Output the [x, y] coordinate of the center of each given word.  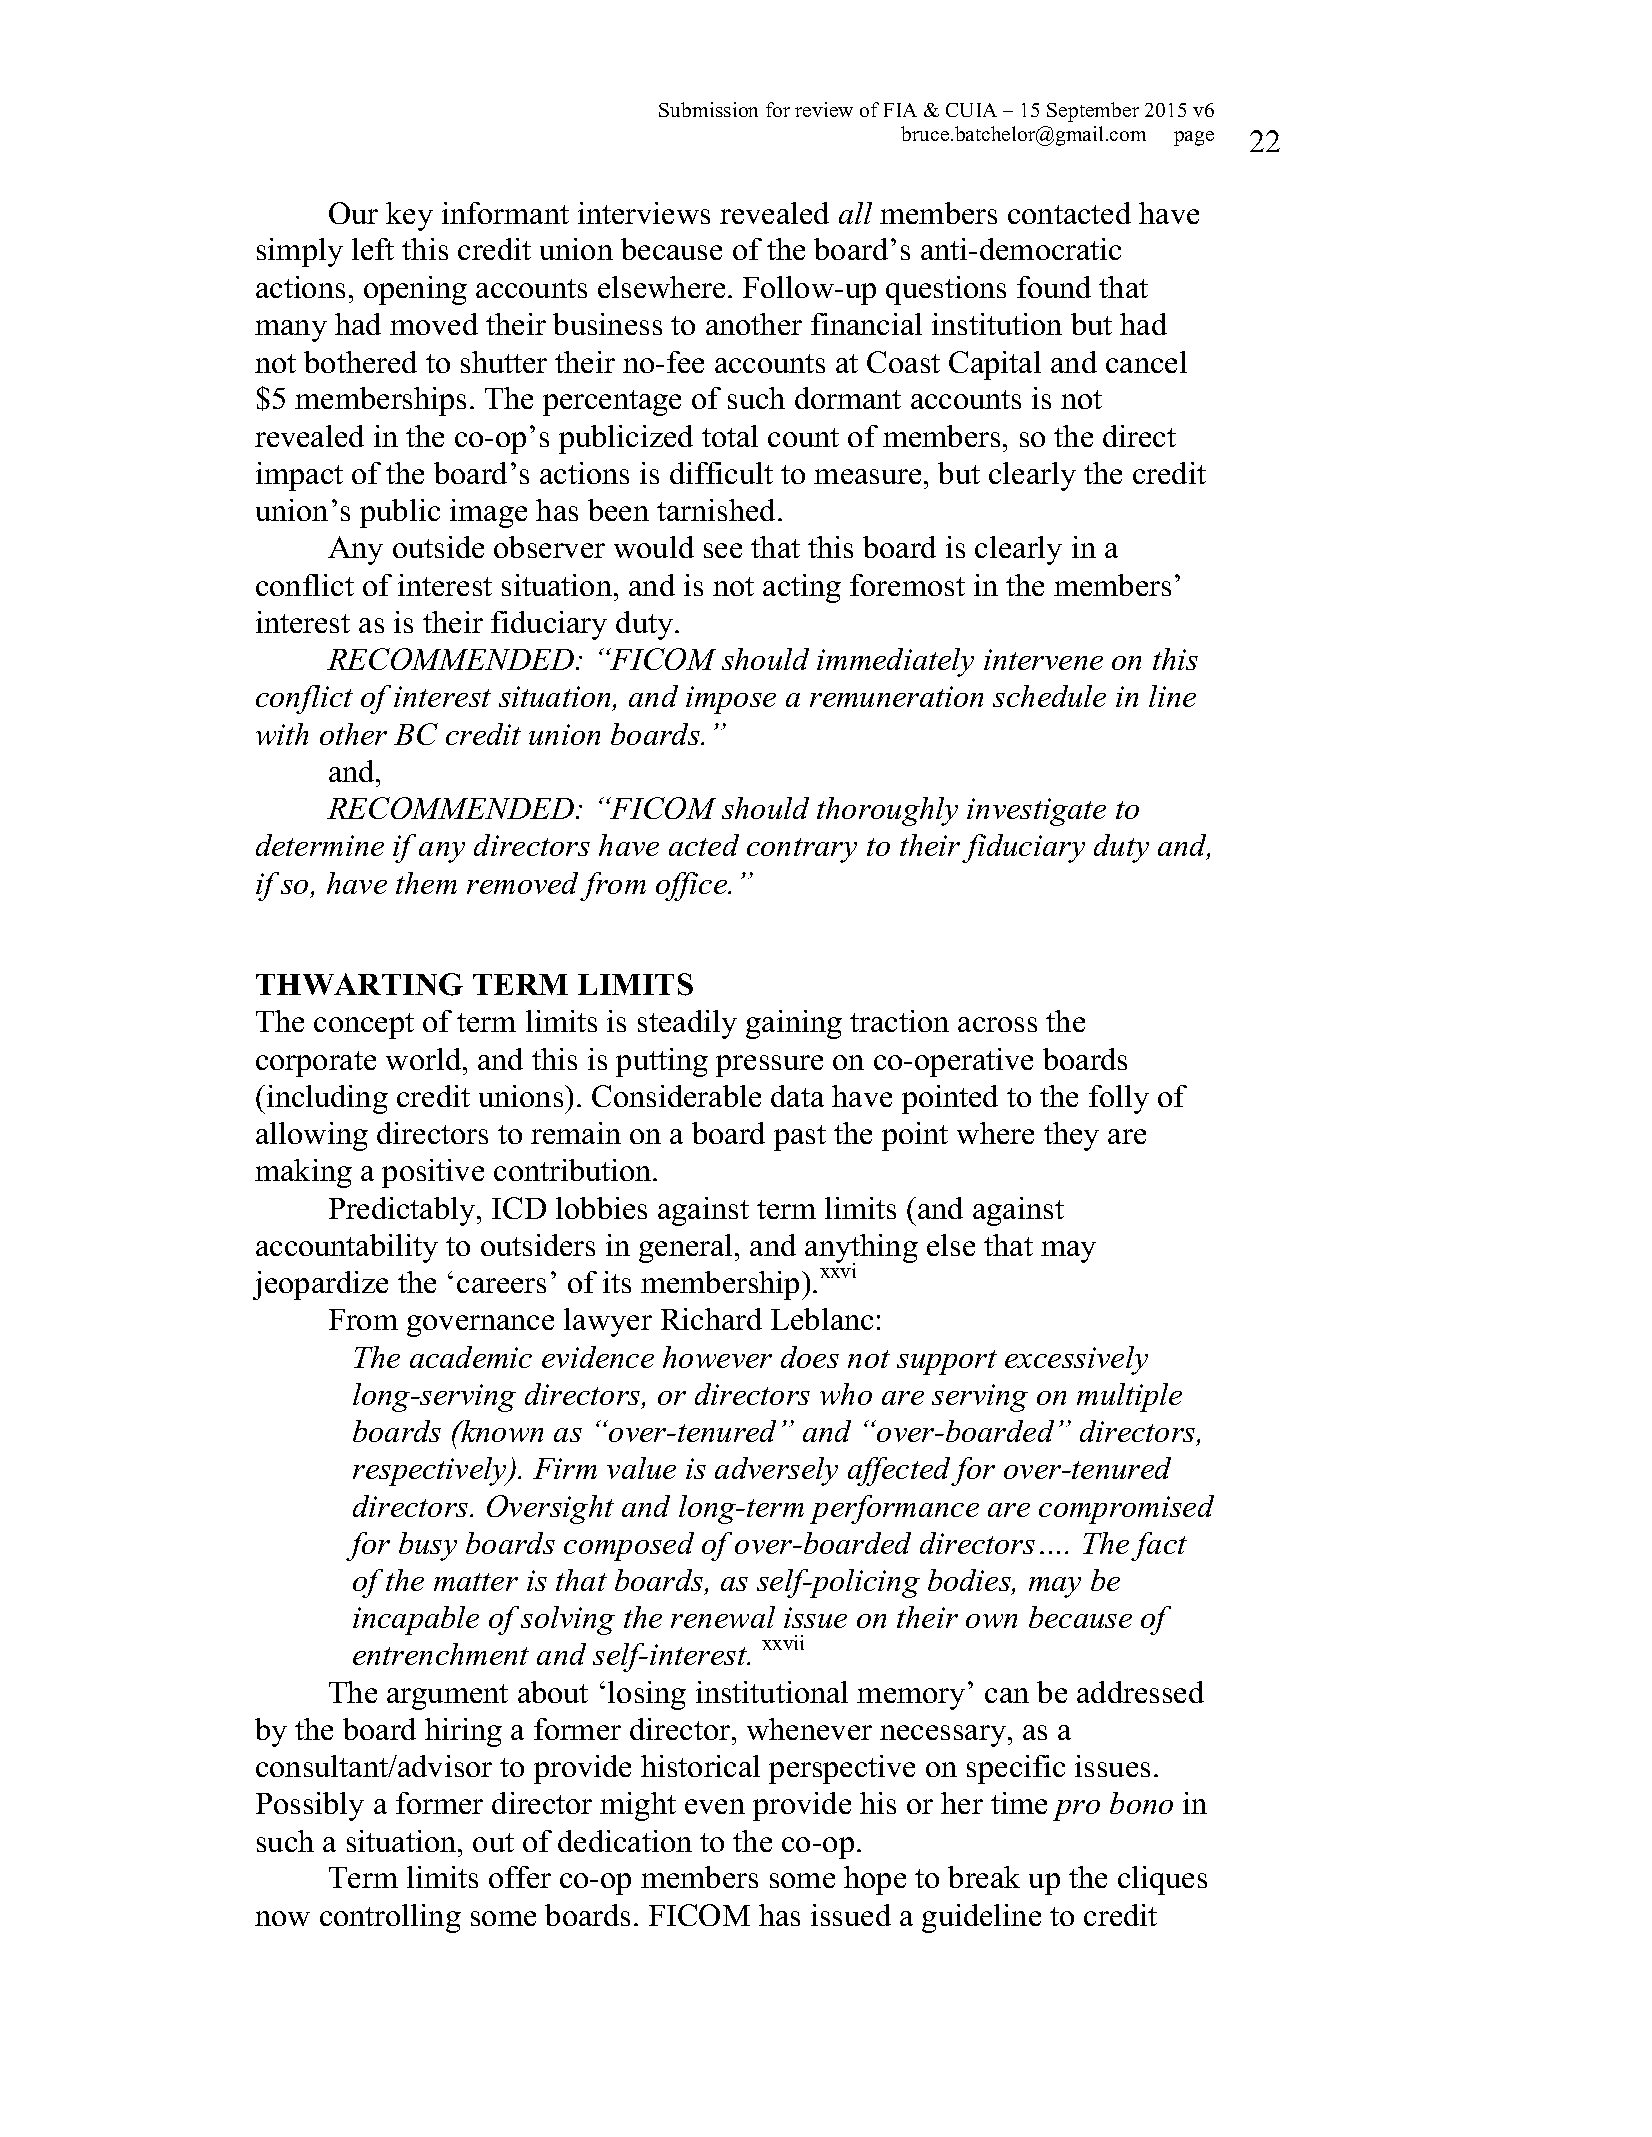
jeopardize [320, 1285]
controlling [390, 1918]
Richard [711, 1319]
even [715, 1806]
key [409, 216]
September [1093, 112]
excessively [1076, 1360]
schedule [1049, 696]
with [282, 734]
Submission [708, 109]
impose [731, 700]
